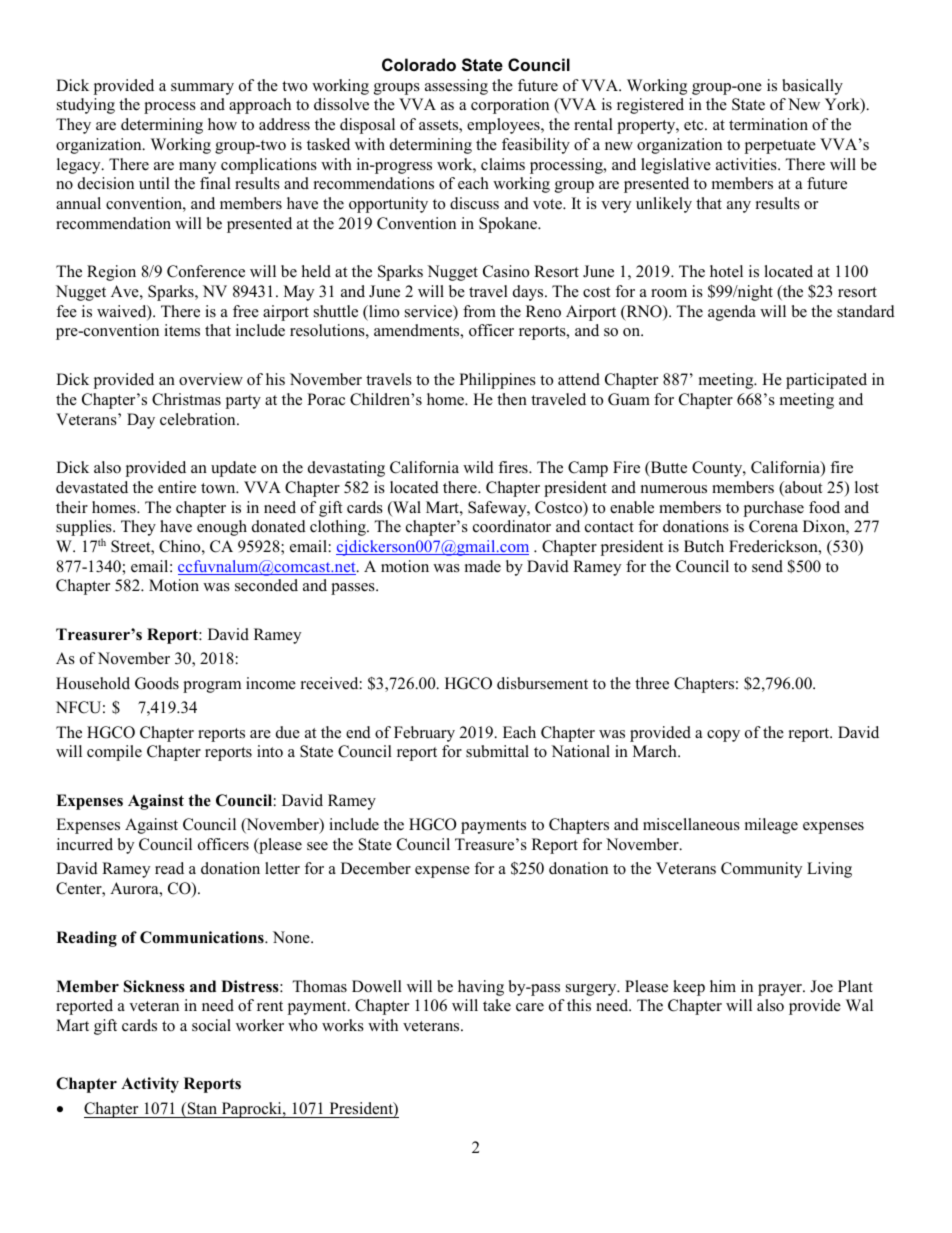 This image has width=952, height=1233. What do you see at coordinates (723, 736) in the image?
I see `copy` at bounding box center [723, 736].
